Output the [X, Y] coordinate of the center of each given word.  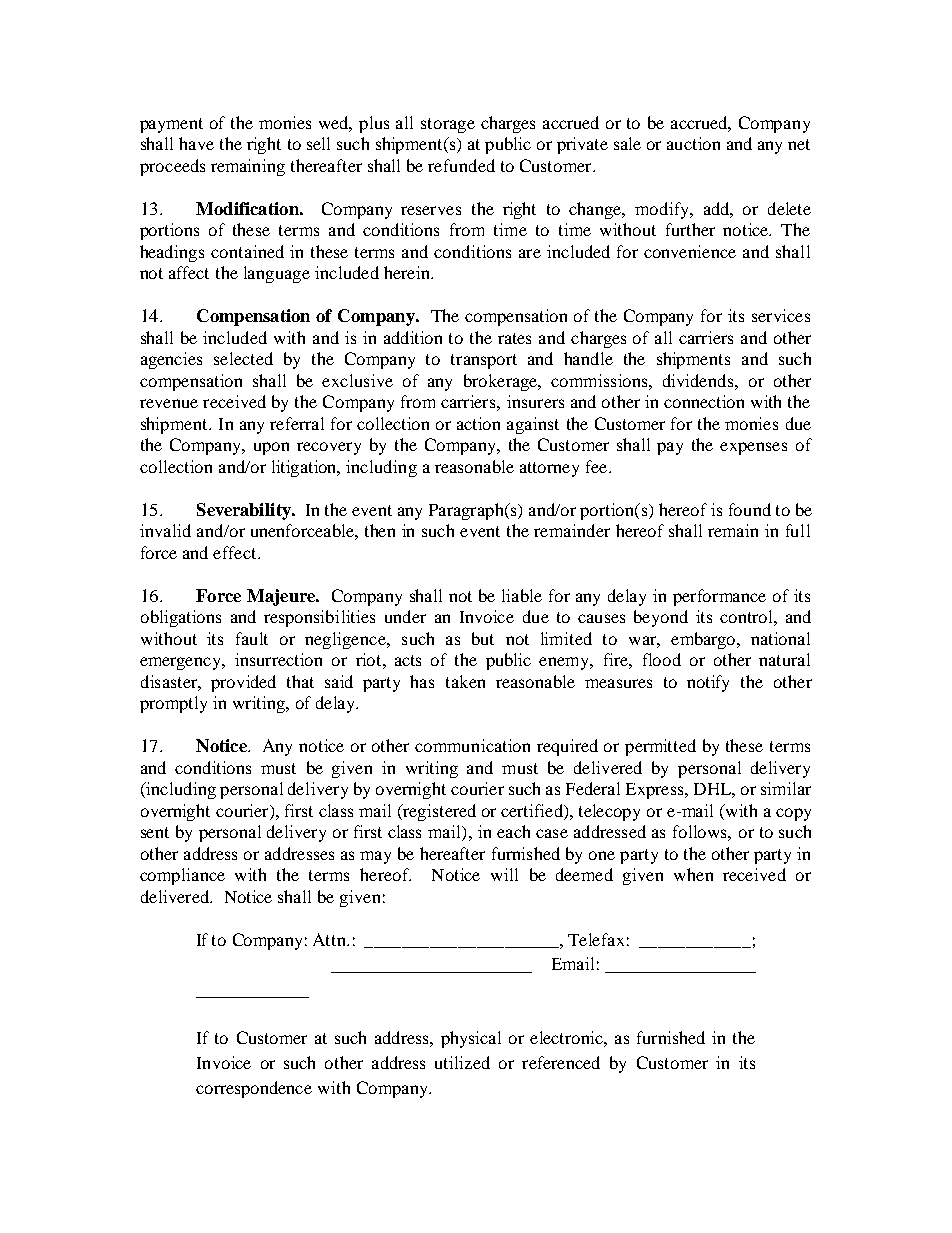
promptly [173, 704]
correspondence [254, 1089]
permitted [660, 747]
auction [693, 143]
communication [472, 745]
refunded [461, 165]
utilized [462, 1062]
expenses [753, 448]
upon [271, 448]
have [196, 143]
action [478, 423]
